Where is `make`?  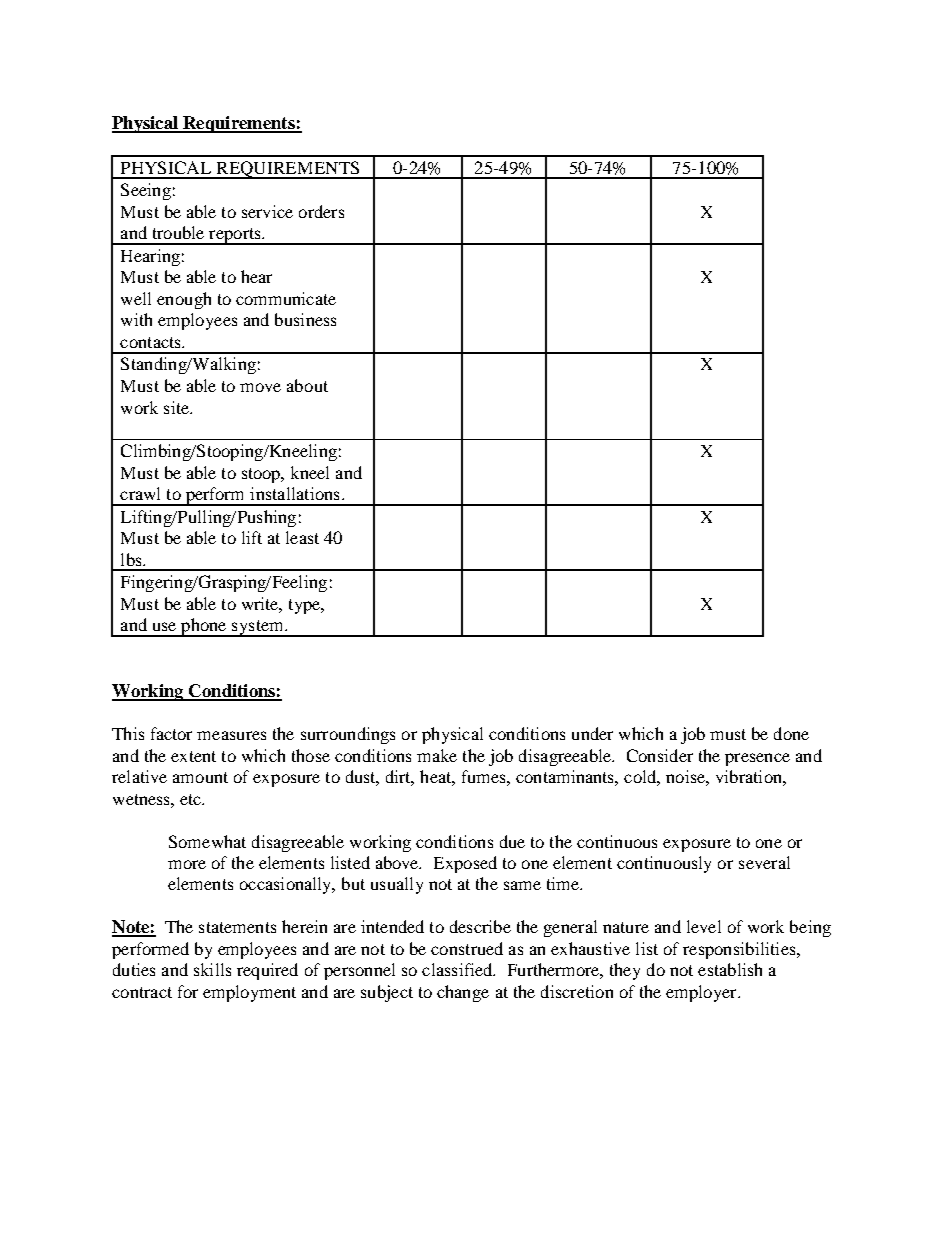
make is located at coordinates (437, 755).
